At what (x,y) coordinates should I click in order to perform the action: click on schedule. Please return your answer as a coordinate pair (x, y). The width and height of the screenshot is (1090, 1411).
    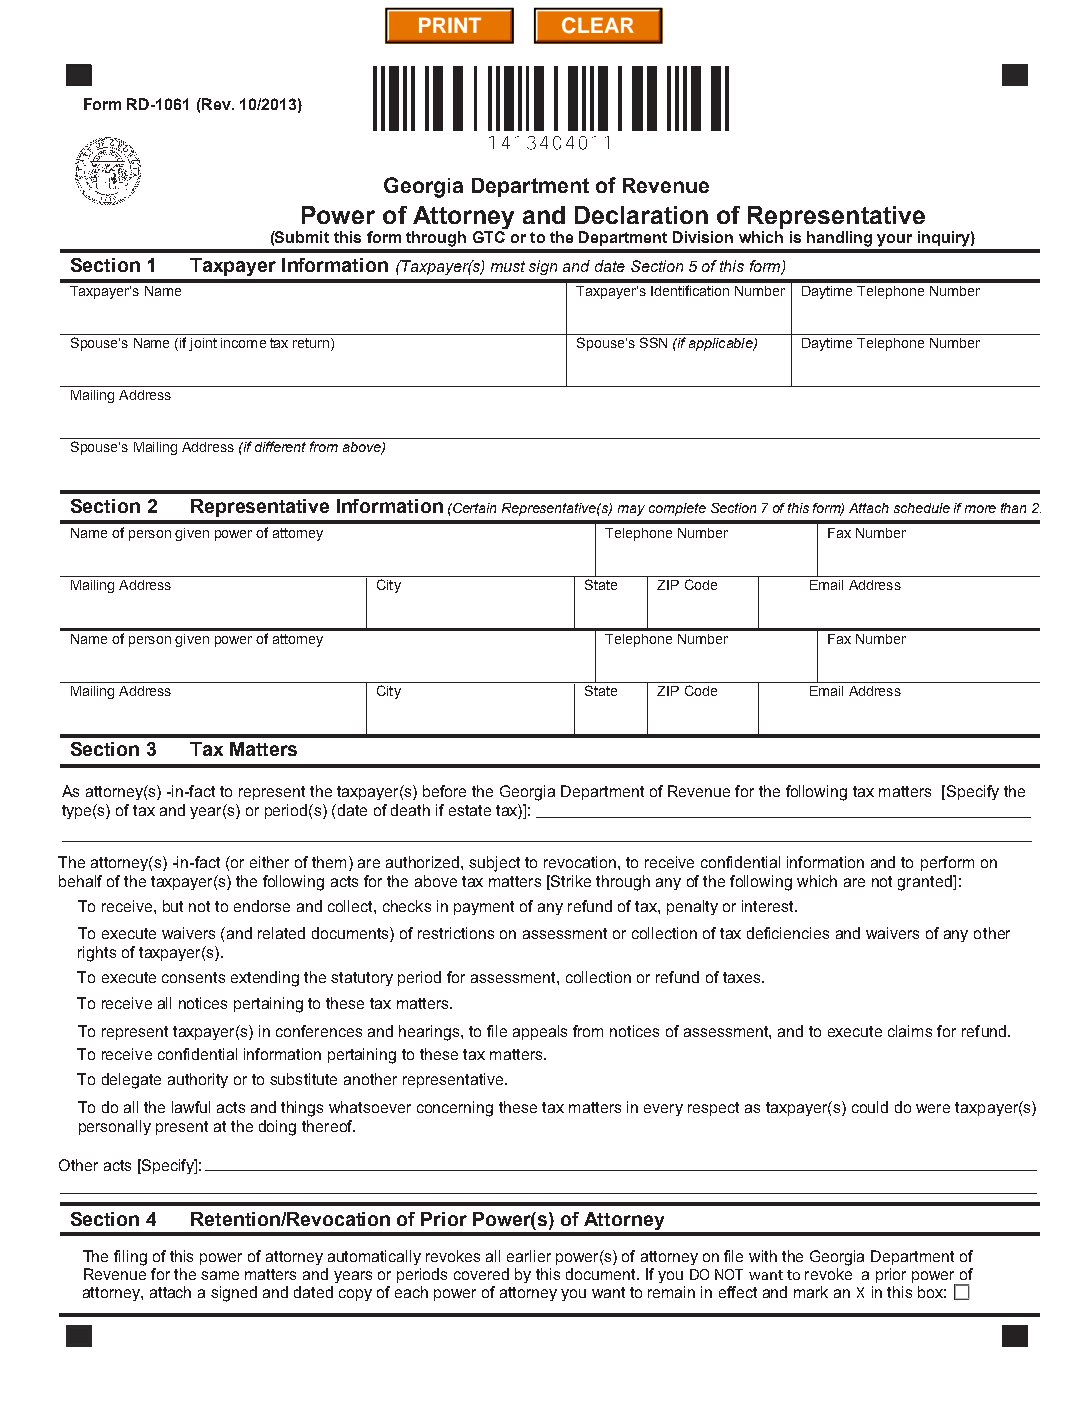
    Looking at the image, I should click on (922, 508).
